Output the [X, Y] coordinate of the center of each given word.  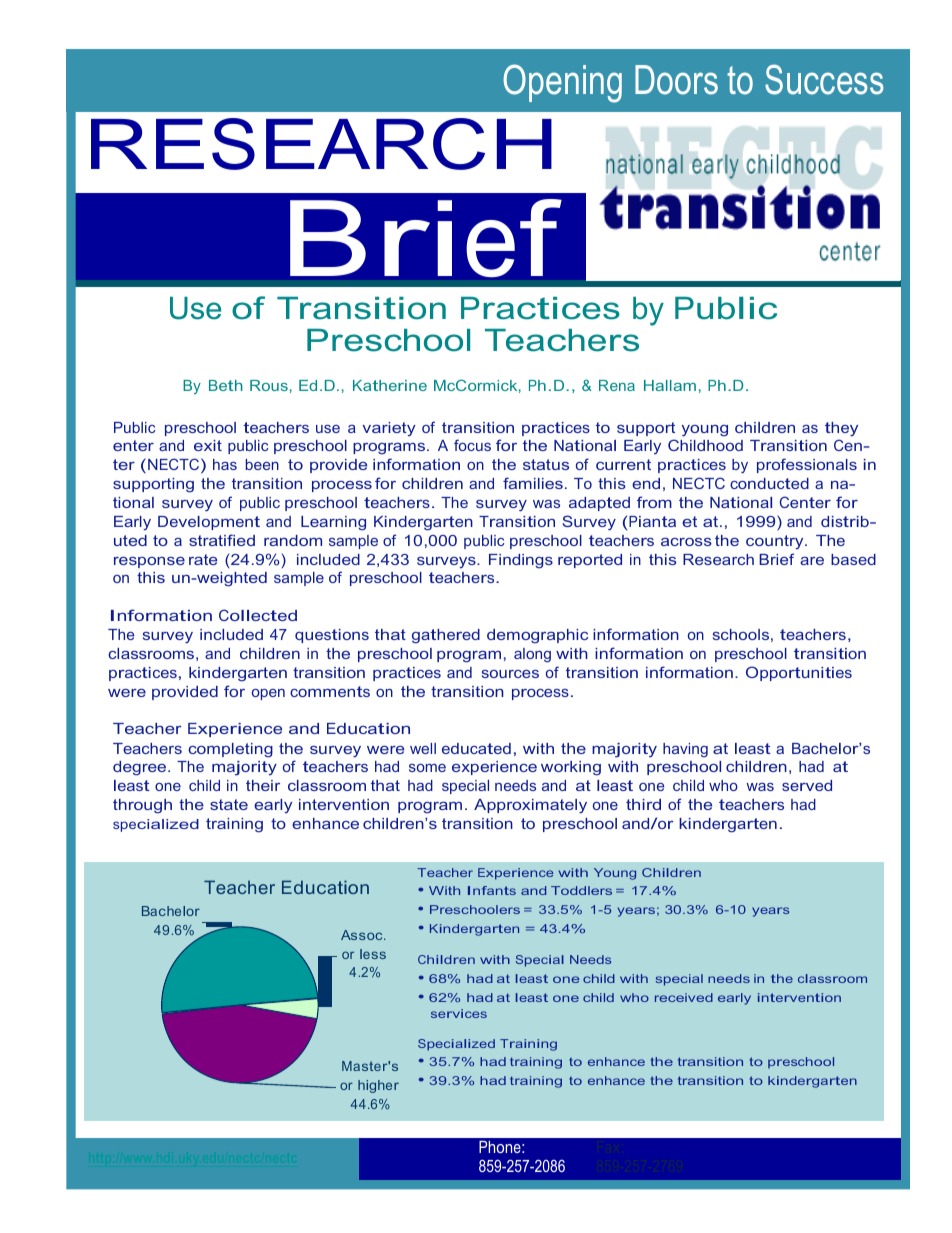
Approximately [530, 806]
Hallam [670, 385]
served [807, 785]
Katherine [390, 385]
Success [824, 79]
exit [208, 445]
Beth [226, 385]
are [812, 561]
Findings [521, 561]
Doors [676, 80]
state [229, 804]
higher [378, 1086]
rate [203, 559]
